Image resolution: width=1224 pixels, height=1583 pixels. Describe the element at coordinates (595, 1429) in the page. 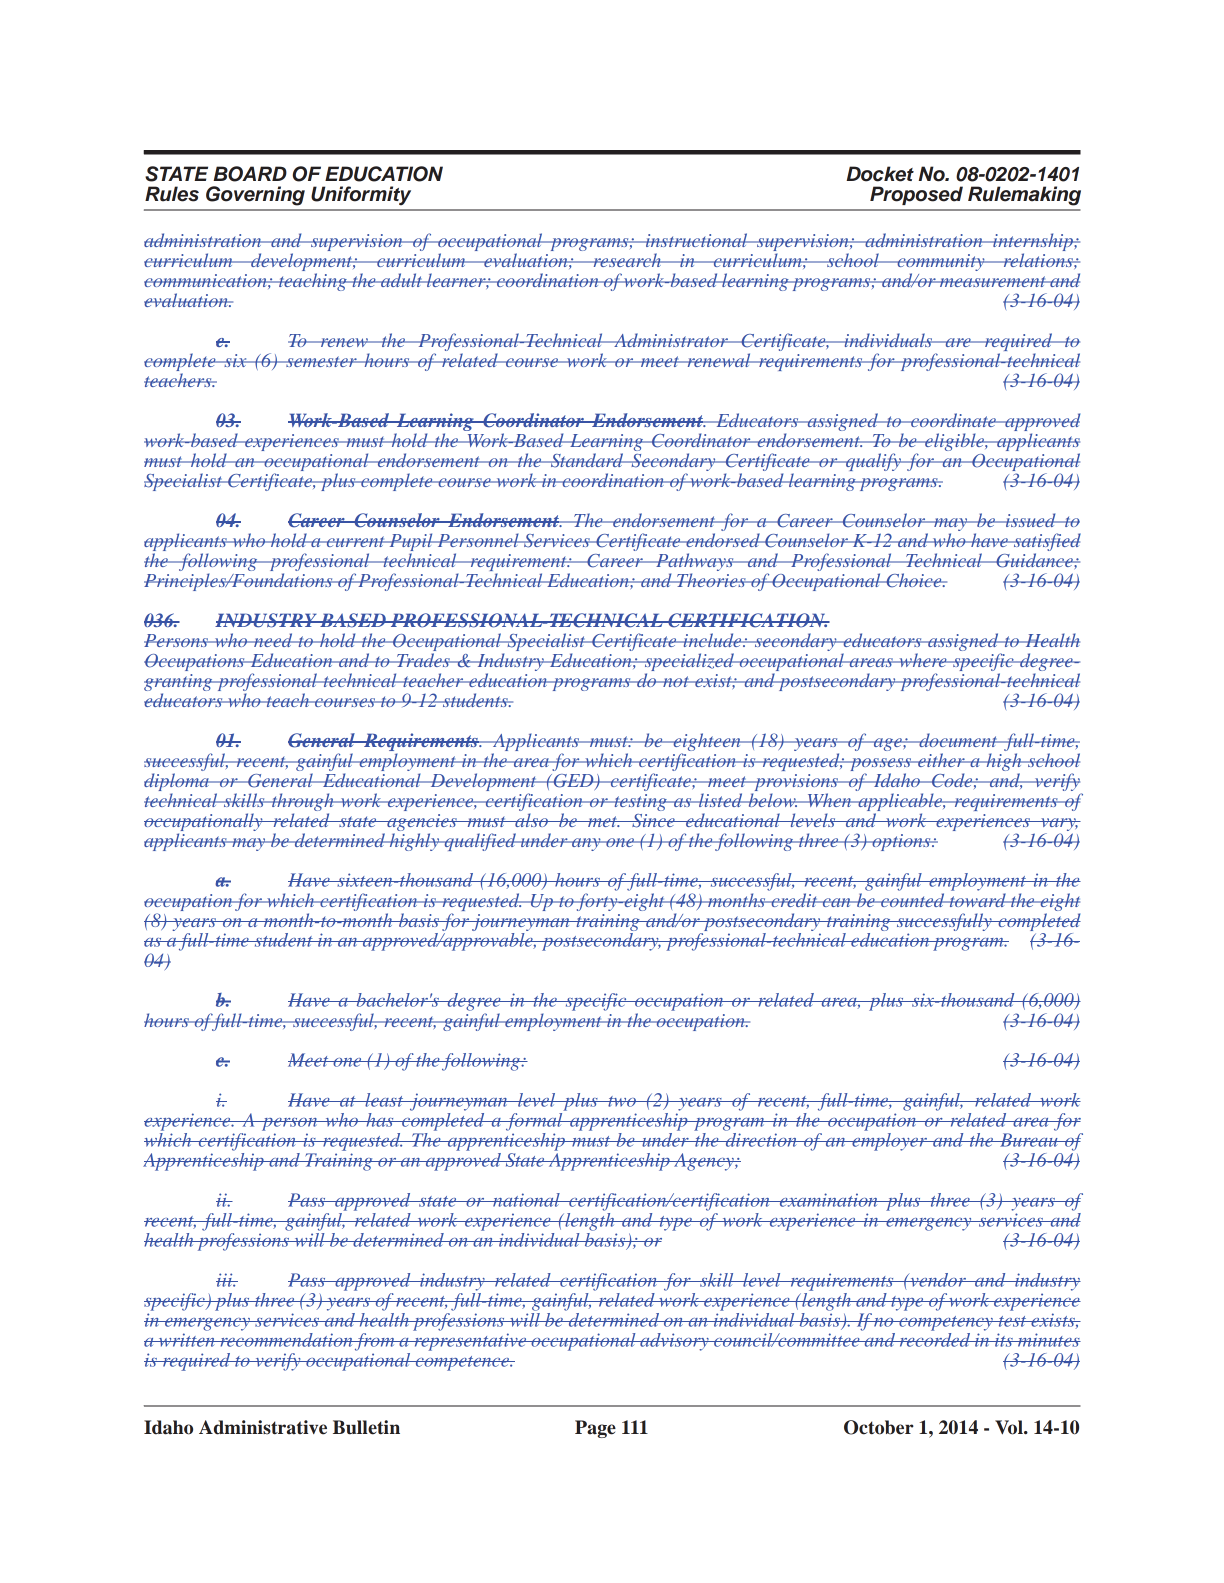

I see `Page` at that location.
